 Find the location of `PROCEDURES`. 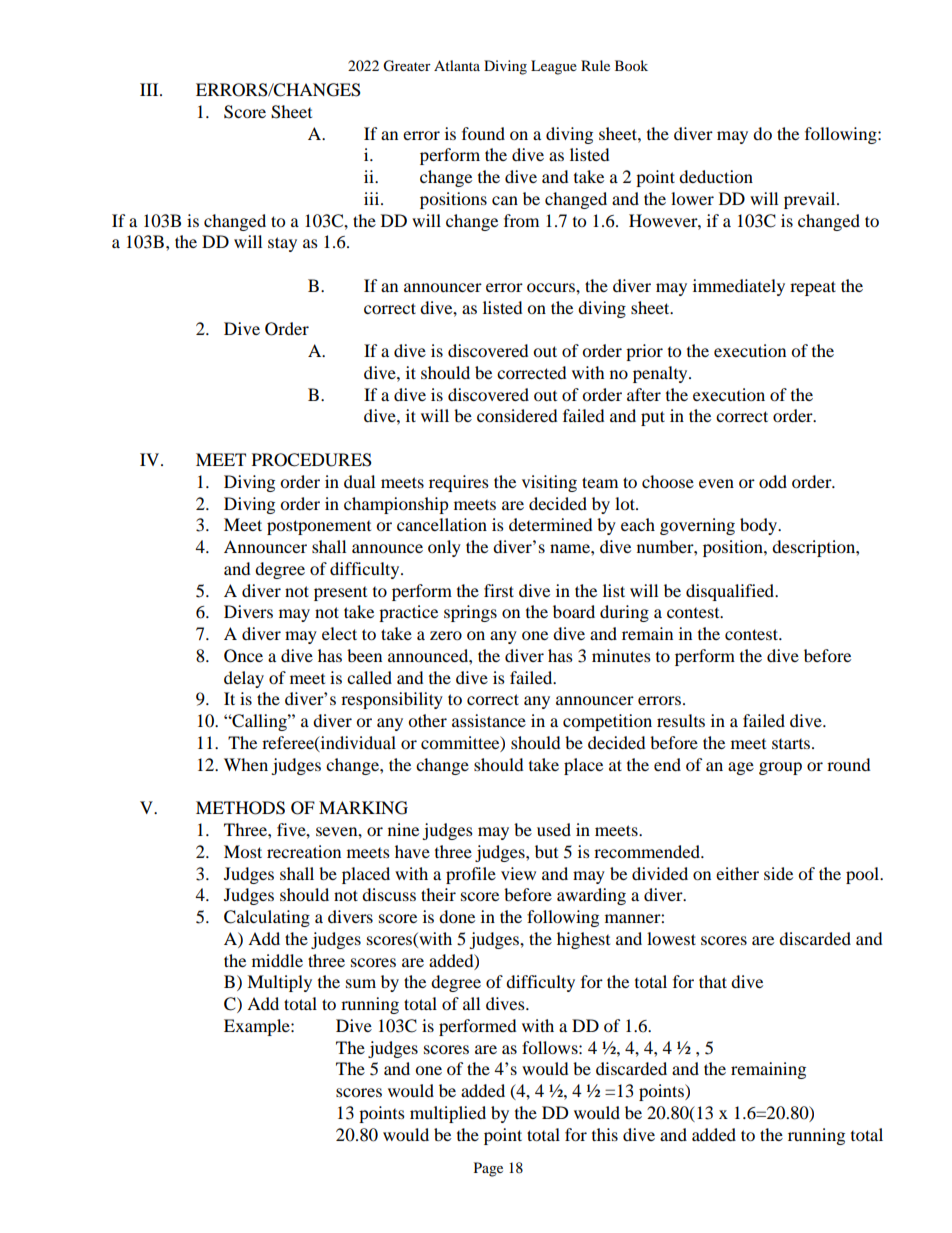

PROCEDURES is located at coordinates (312, 460).
